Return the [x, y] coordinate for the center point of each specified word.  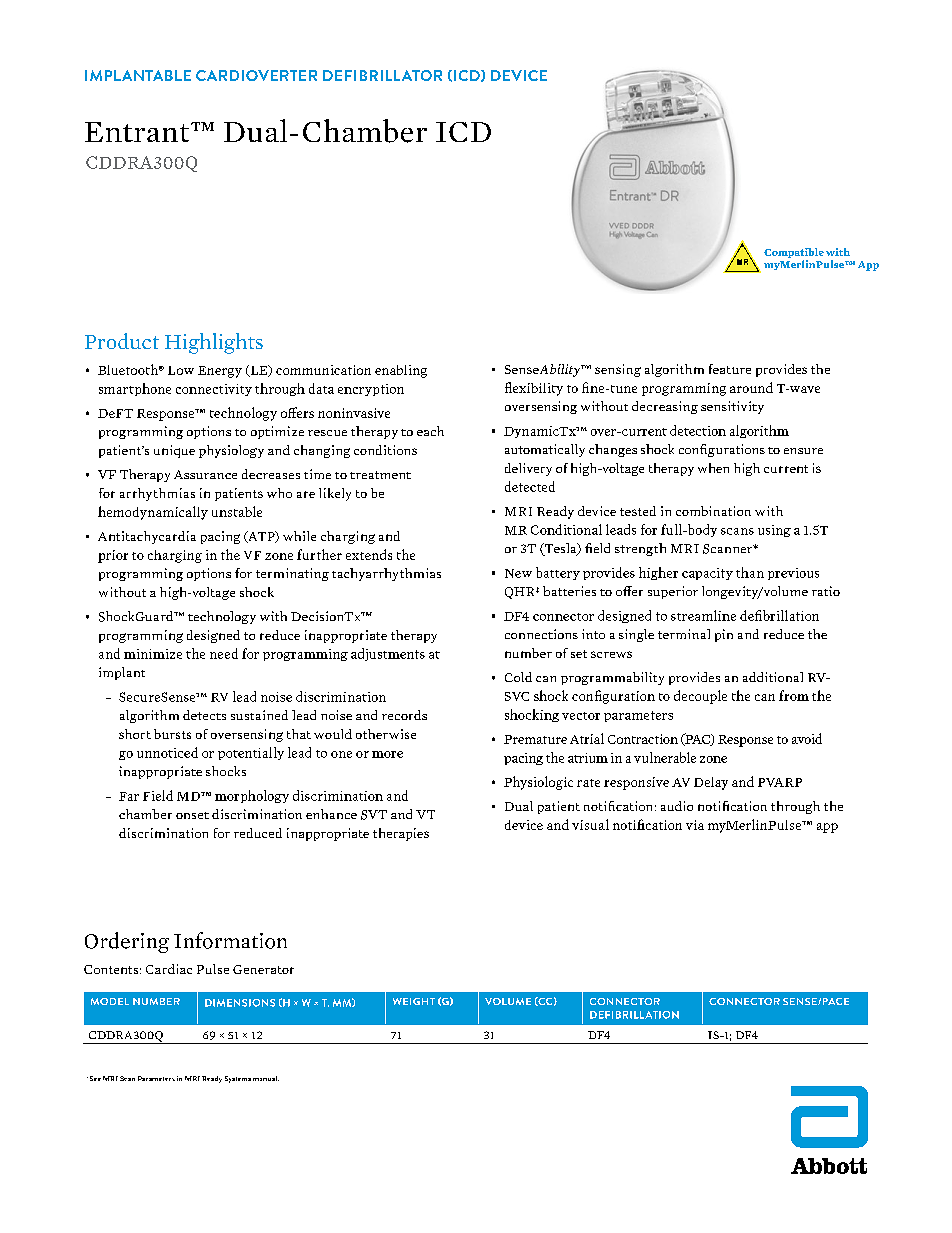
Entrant [138, 132]
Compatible [794, 254]
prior [113, 556]
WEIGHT [414, 1001]
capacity [707, 574]
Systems [238, 1079]
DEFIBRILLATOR [382, 75]
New [518, 573]
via [695, 825]
